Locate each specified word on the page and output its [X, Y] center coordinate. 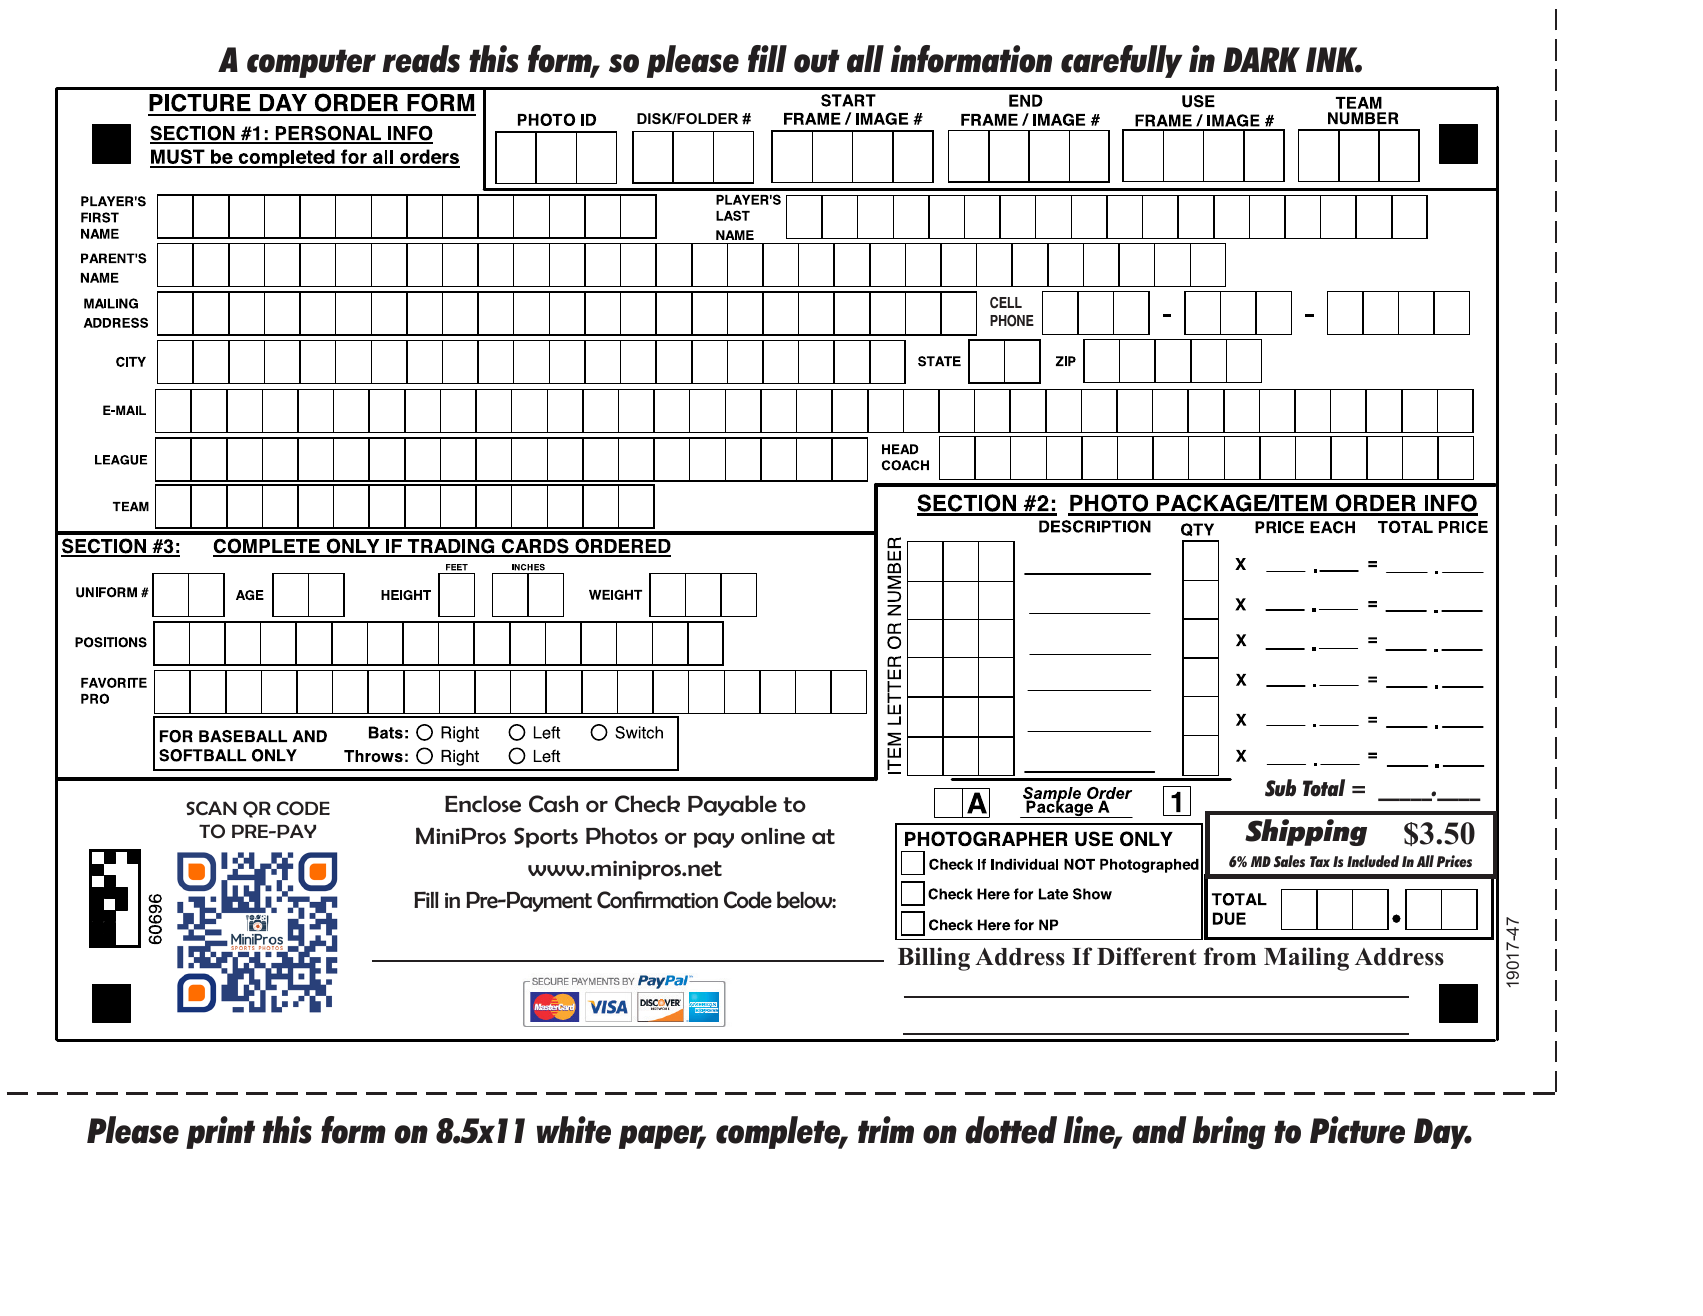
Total [1324, 788]
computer [311, 63]
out [817, 61]
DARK [1261, 59]
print [220, 1132]
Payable [732, 805]
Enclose [483, 804]
